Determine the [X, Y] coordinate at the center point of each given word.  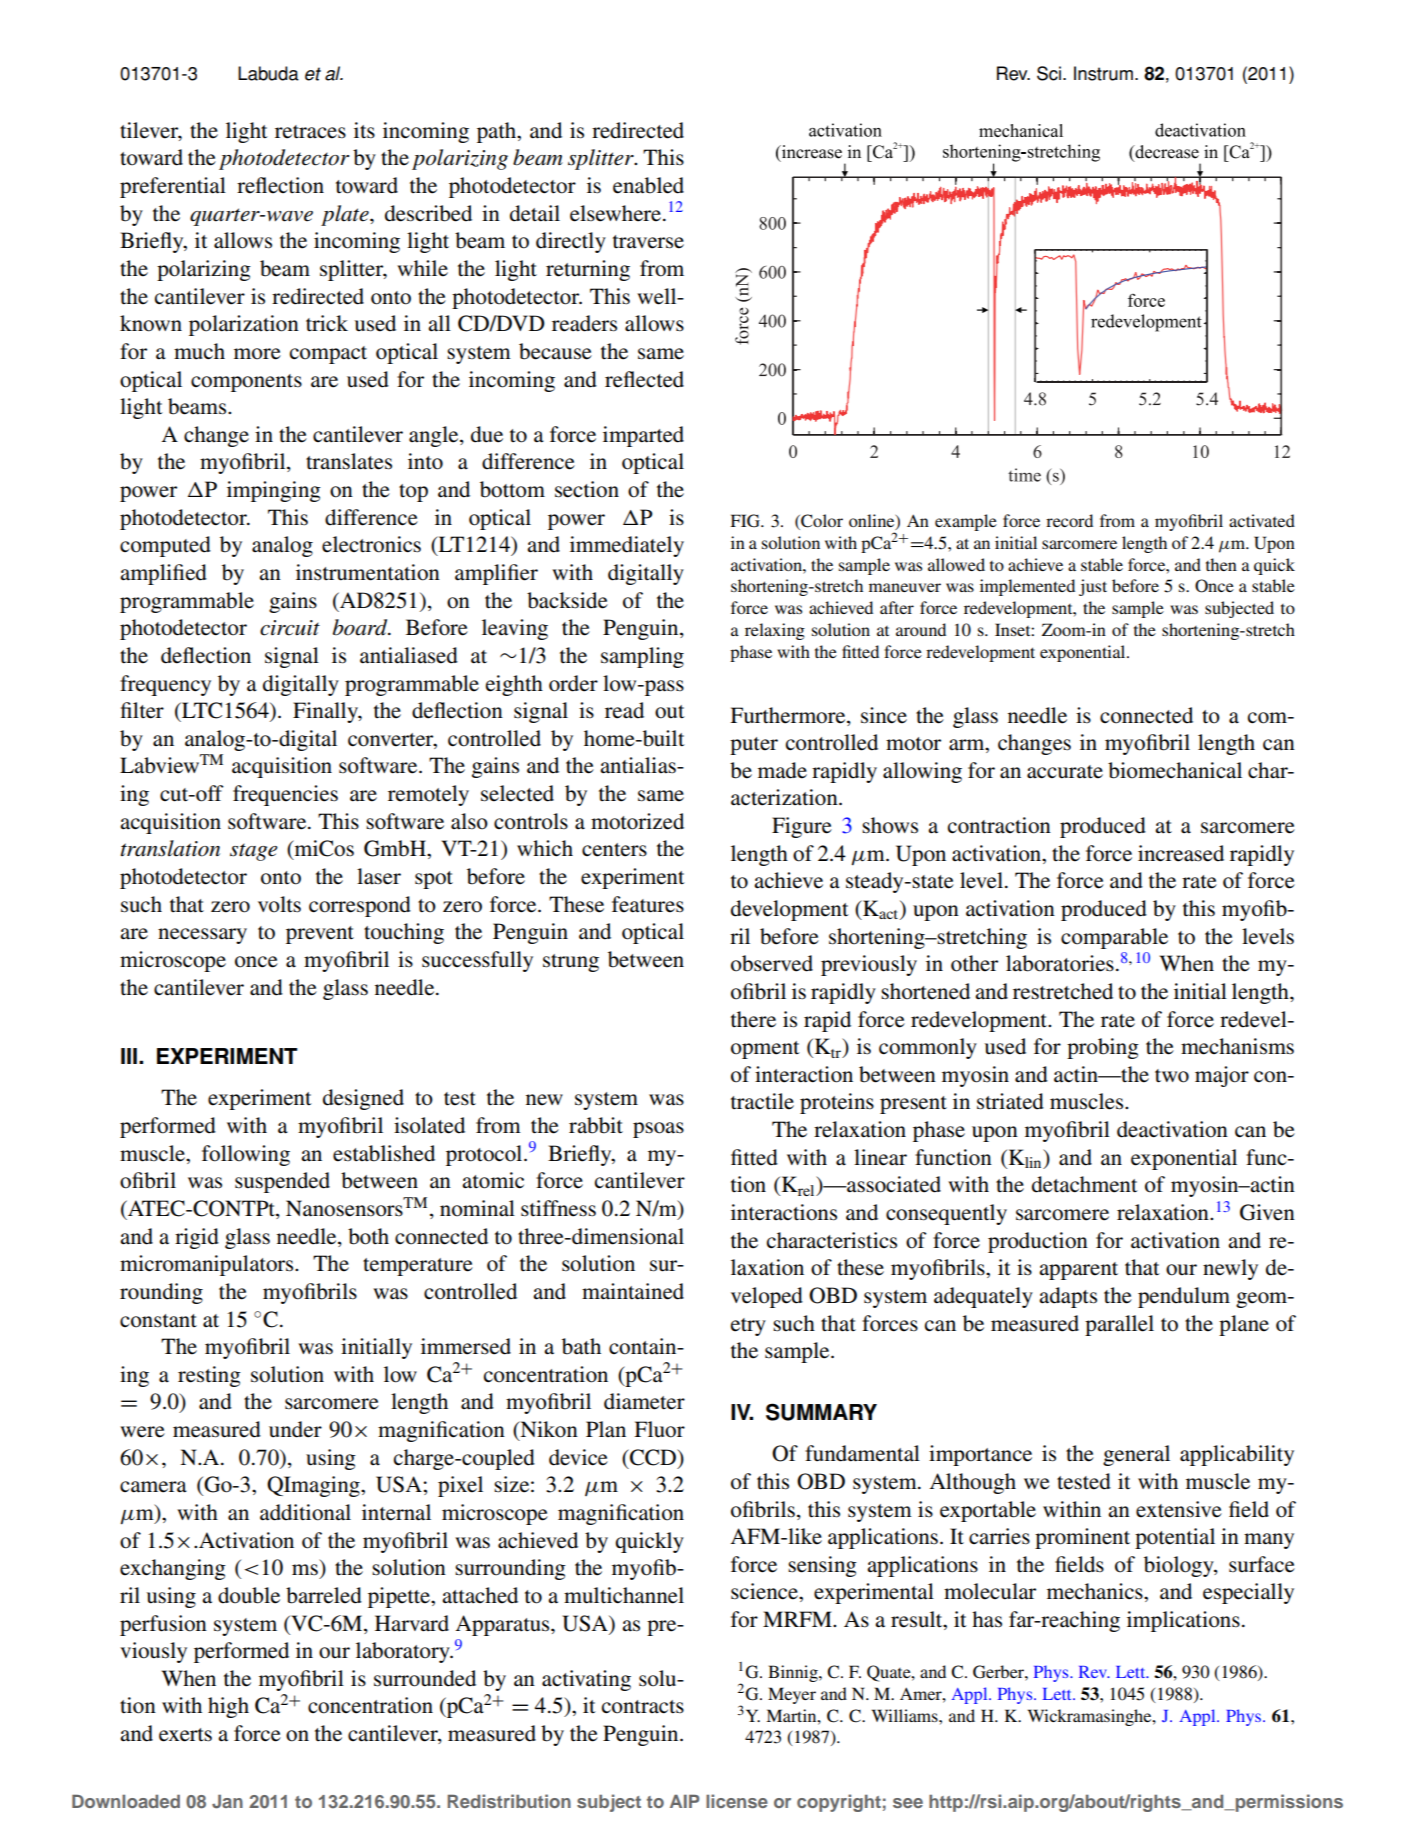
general [1136, 1455]
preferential [173, 187]
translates [349, 461]
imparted [643, 436]
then [1221, 564]
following [246, 1155]
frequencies [285, 795]
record [1069, 520]
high [228, 1707]
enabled [648, 185]
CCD [653, 1457]
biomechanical [1175, 770]
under [295, 1429]
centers [614, 850]
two [1172, 1076]
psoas [658, 1130]
